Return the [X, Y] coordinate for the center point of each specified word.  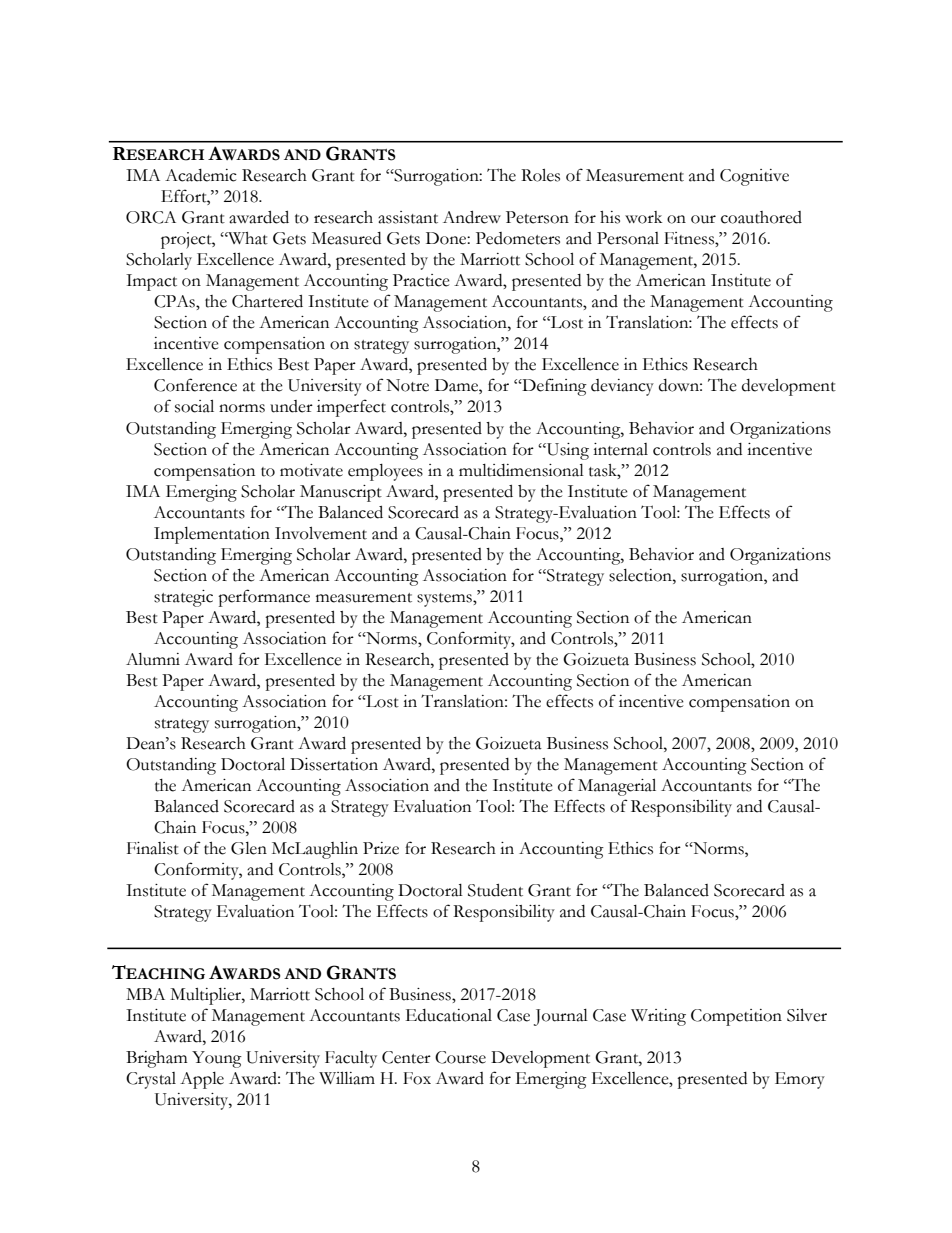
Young [217, 1059]
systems [445, 600]
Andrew [472, 217]
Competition [736, 1017]
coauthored [761, 217]
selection [641, 575]
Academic [201, 175]
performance [264, 598]
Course [460, 1057]
